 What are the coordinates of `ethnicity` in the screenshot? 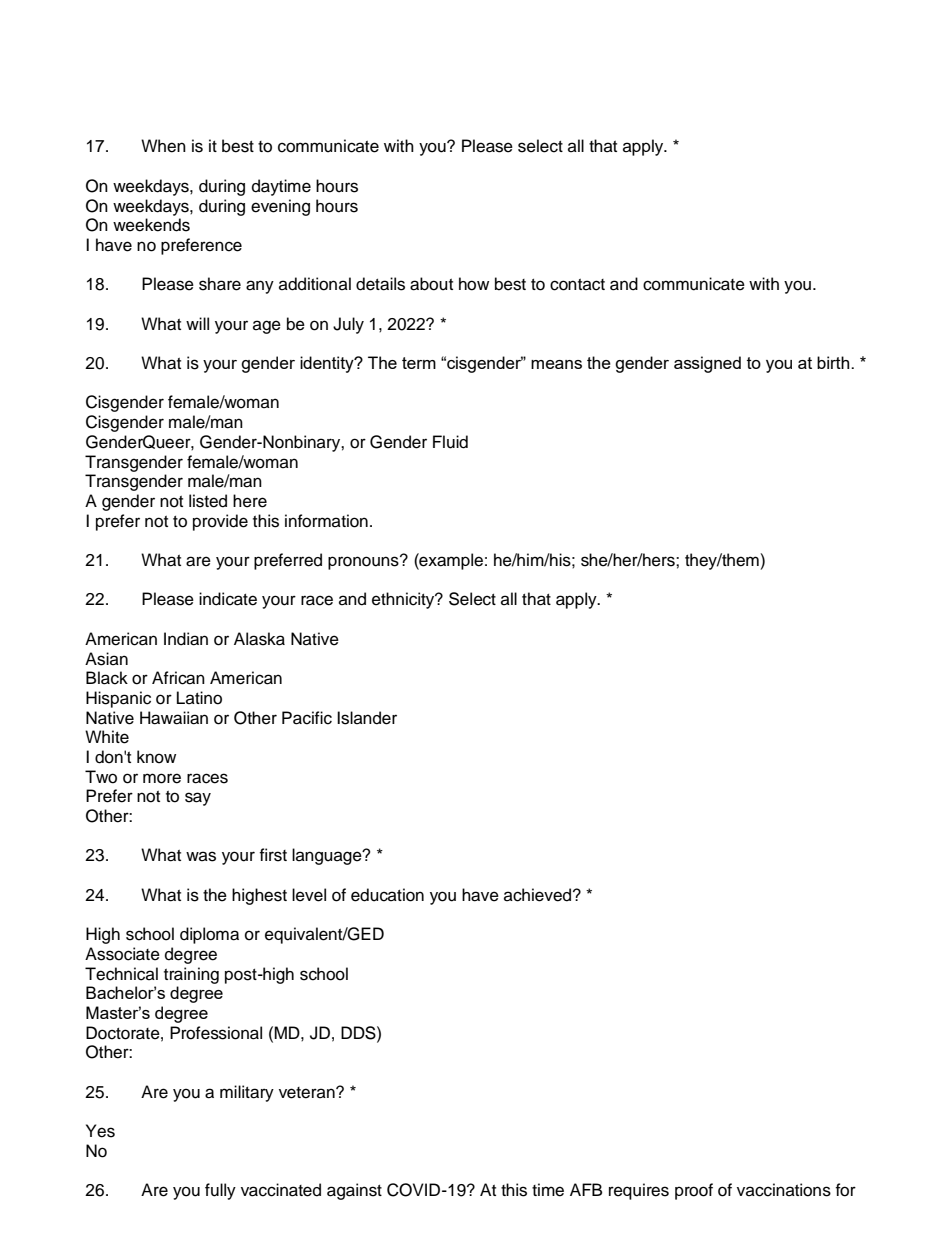 It's located at (404, 600).
